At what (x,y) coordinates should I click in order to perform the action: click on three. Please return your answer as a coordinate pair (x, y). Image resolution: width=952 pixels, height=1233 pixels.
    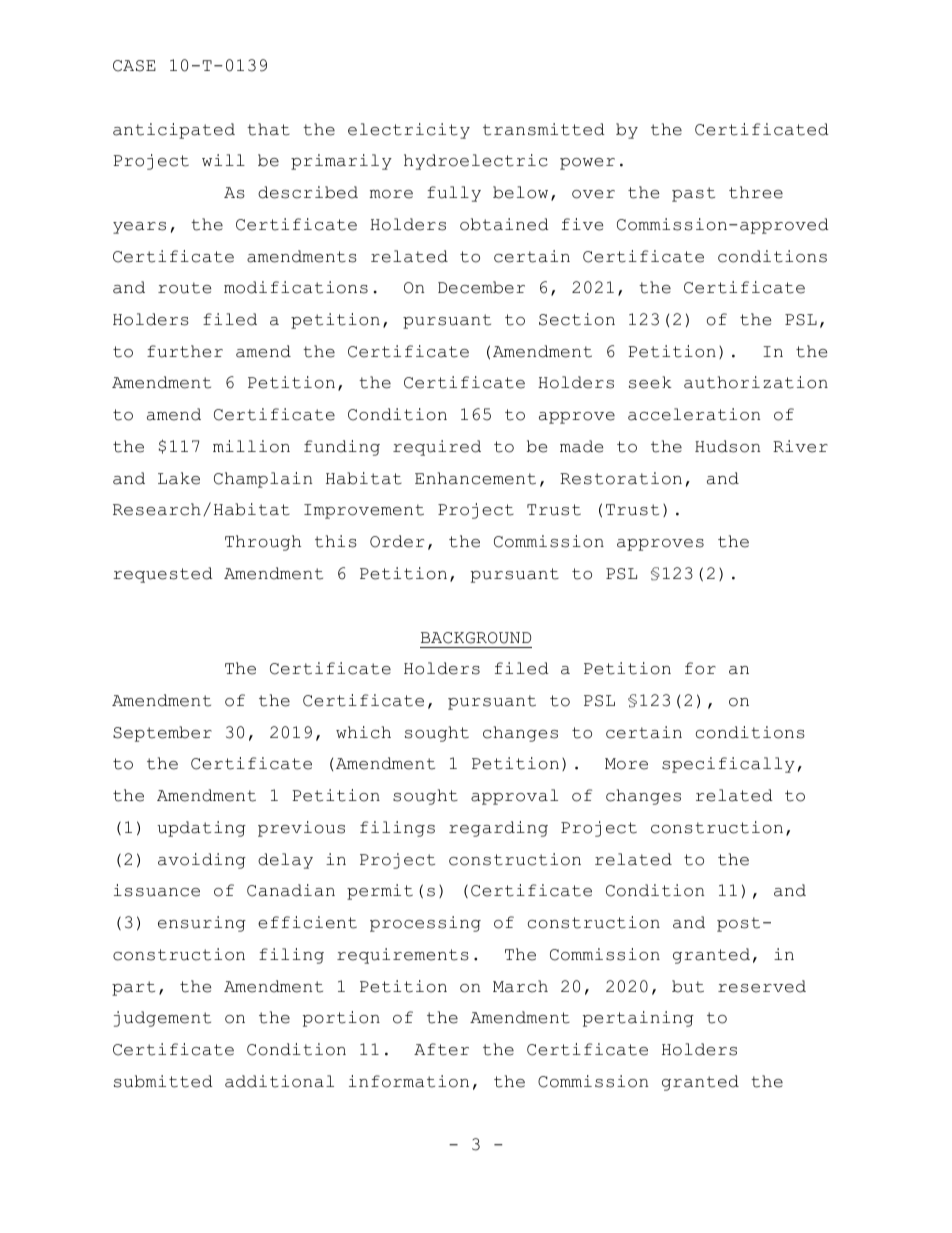
    Looking at the image, I should click on (756, 192).
